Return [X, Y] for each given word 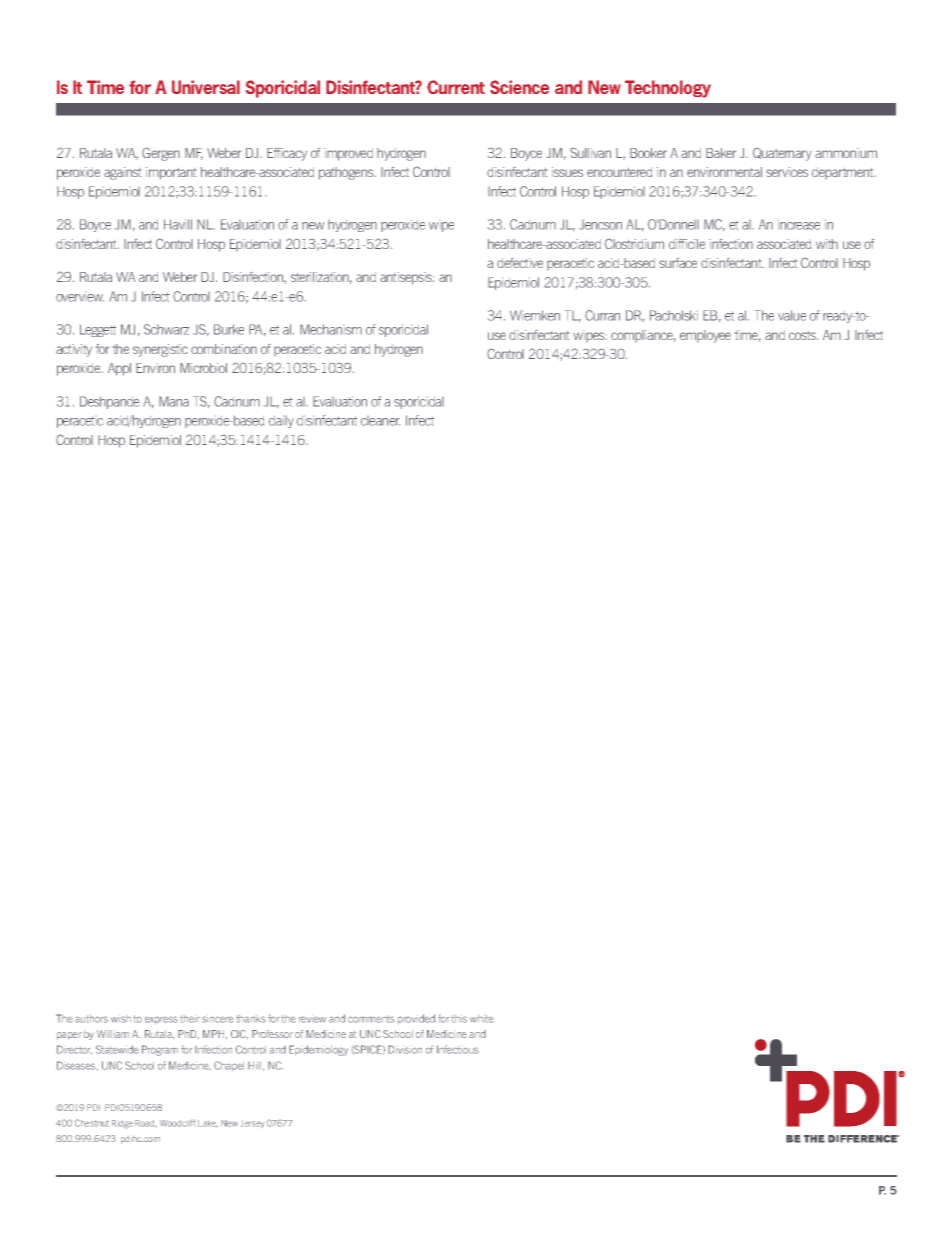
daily [281, 421]
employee [705, 336]
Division [405, 1049]
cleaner [380, 421]
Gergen [161, 154]
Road [146, 1124]
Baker [721, 153]
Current [456, 87]
